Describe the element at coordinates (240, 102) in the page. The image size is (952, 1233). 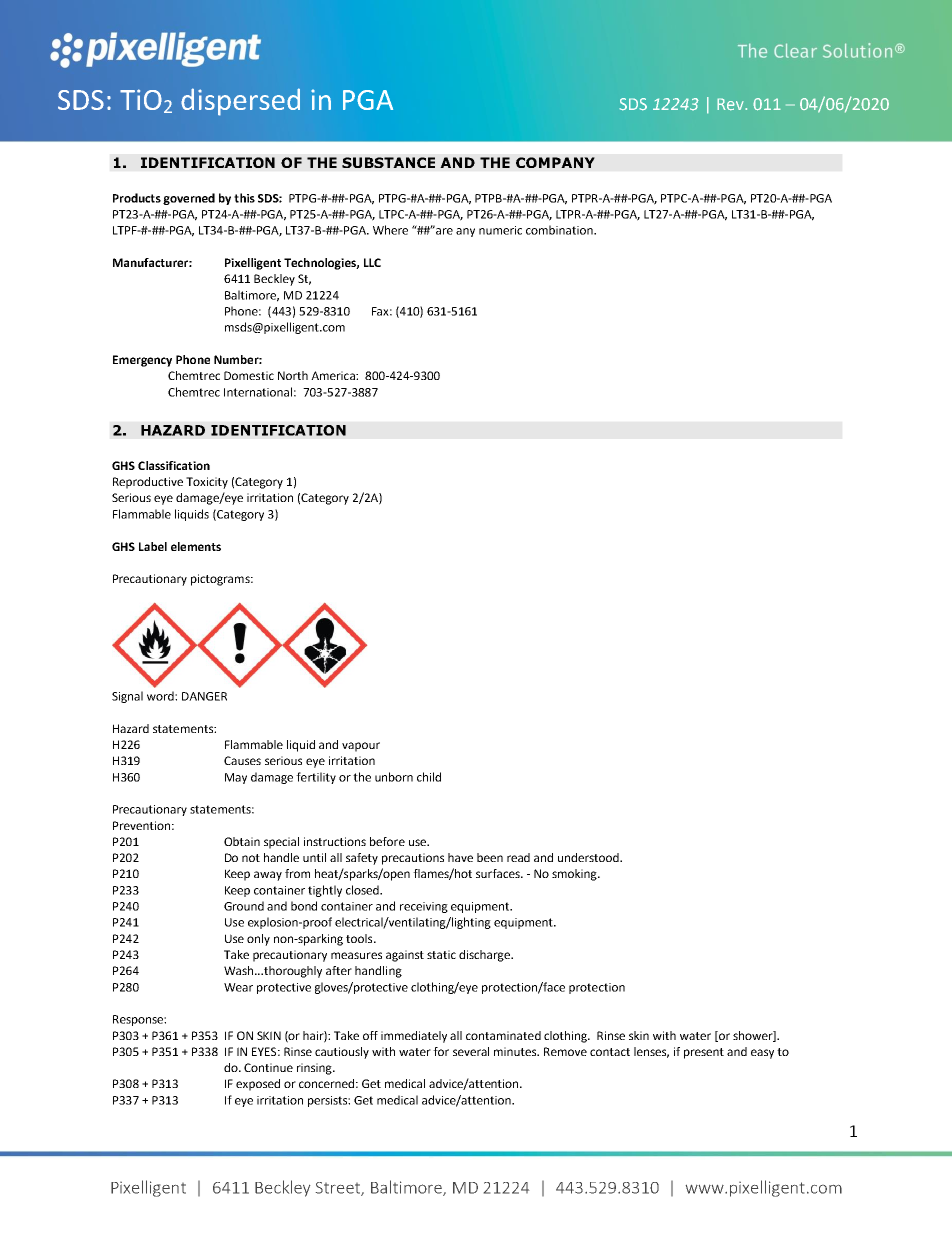
I see `dispersed` at that location.
